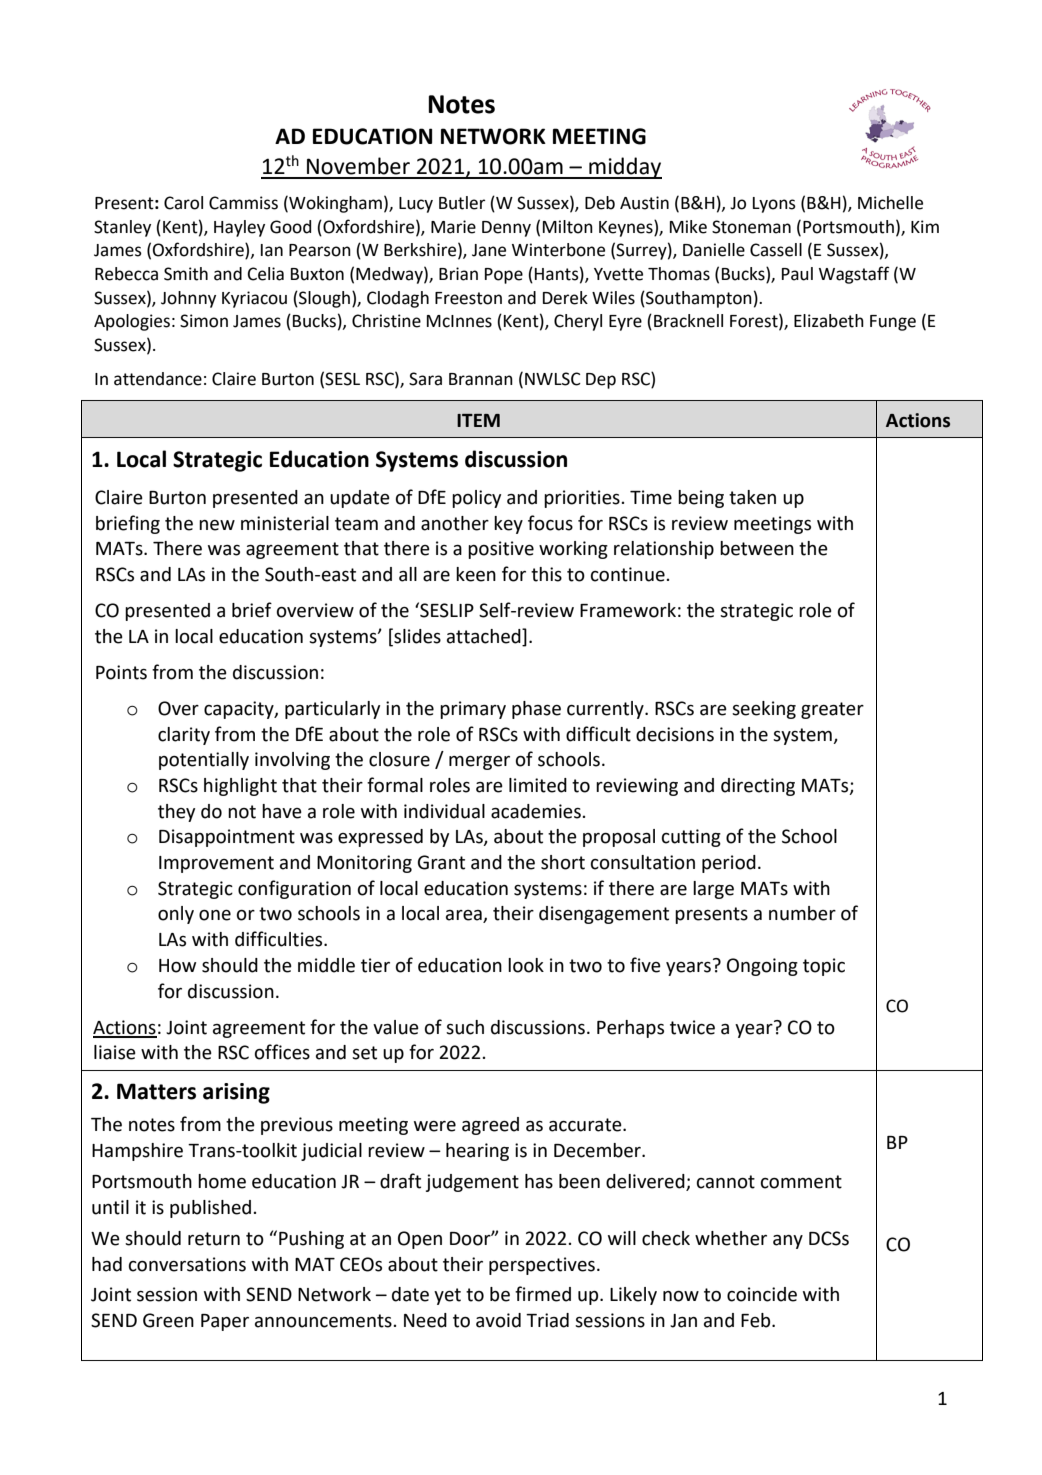 The height and width of the document is (1475, 1042). Describe the element at coordinates (187, 1264) in the document. I see `conversations` at that location.
